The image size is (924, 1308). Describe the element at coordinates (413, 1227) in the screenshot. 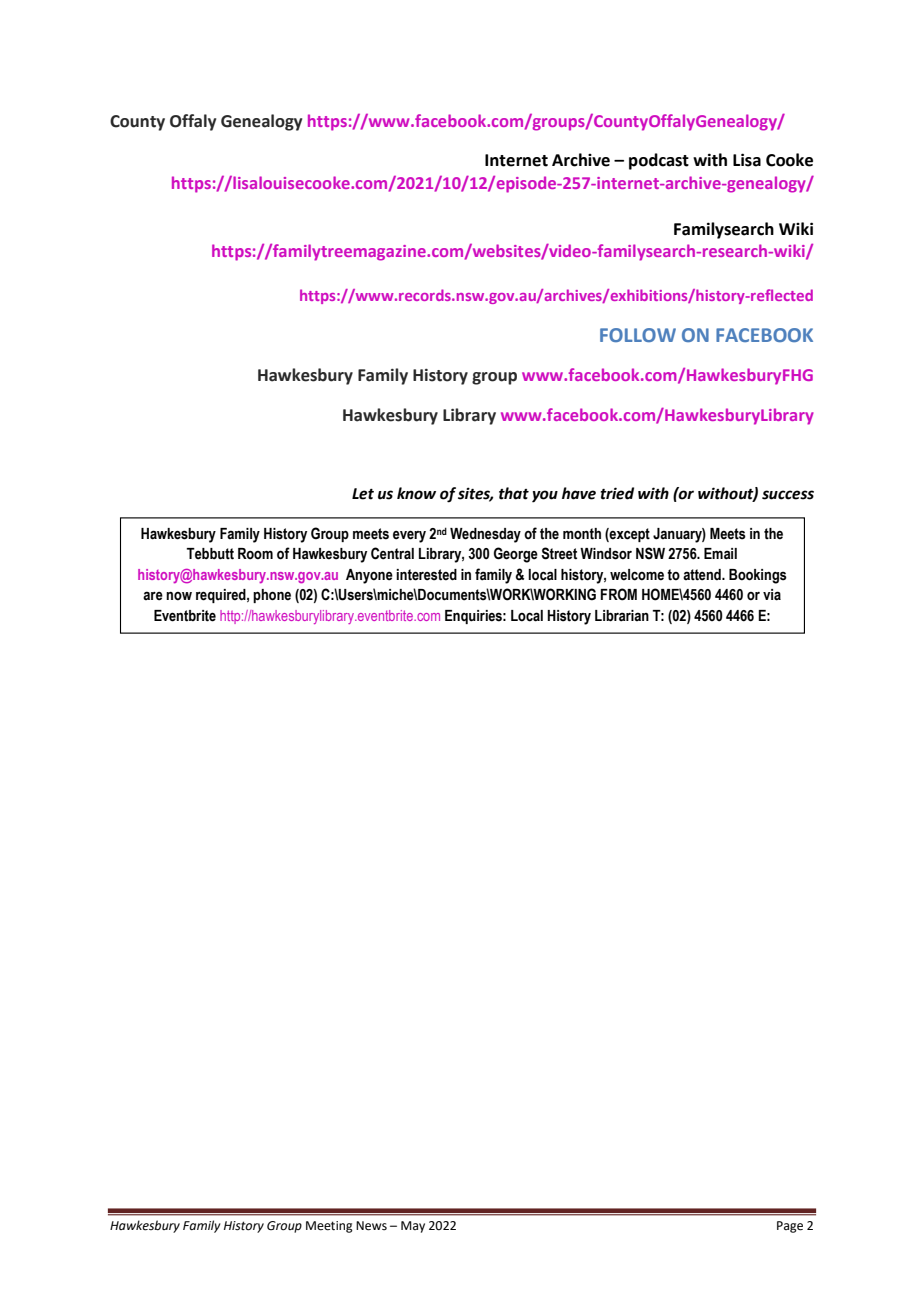

I see `May` at that location.
